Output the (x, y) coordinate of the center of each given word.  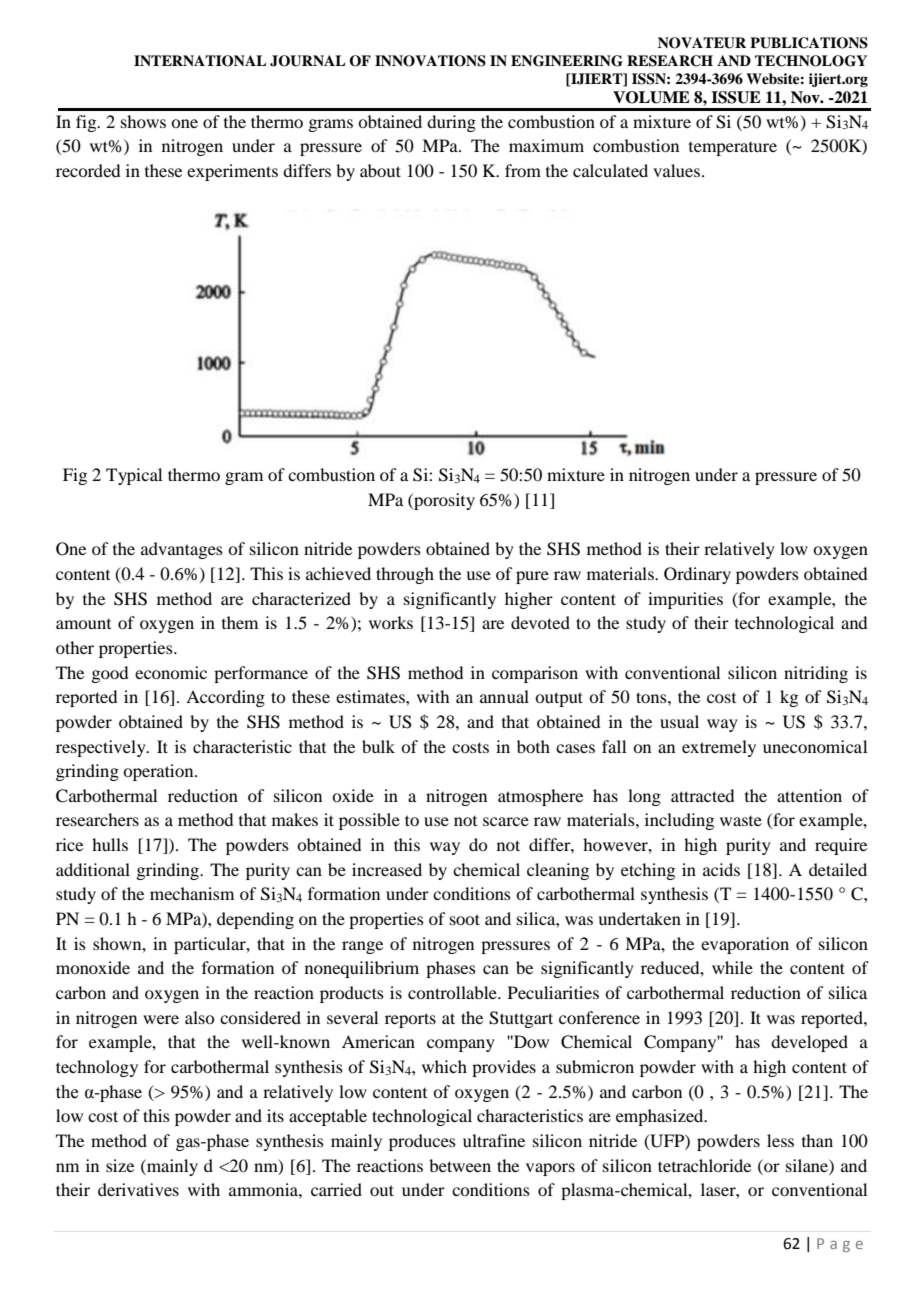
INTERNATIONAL (200, 61)
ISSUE (736, 97)
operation (159, 772)
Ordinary (697, 575)
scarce (506, 821)
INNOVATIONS (430, 61)
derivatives (138, 1189)
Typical (134, 476)
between (460, 1165)
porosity (443, 501)
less (780, 1140)
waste (741, 821)
